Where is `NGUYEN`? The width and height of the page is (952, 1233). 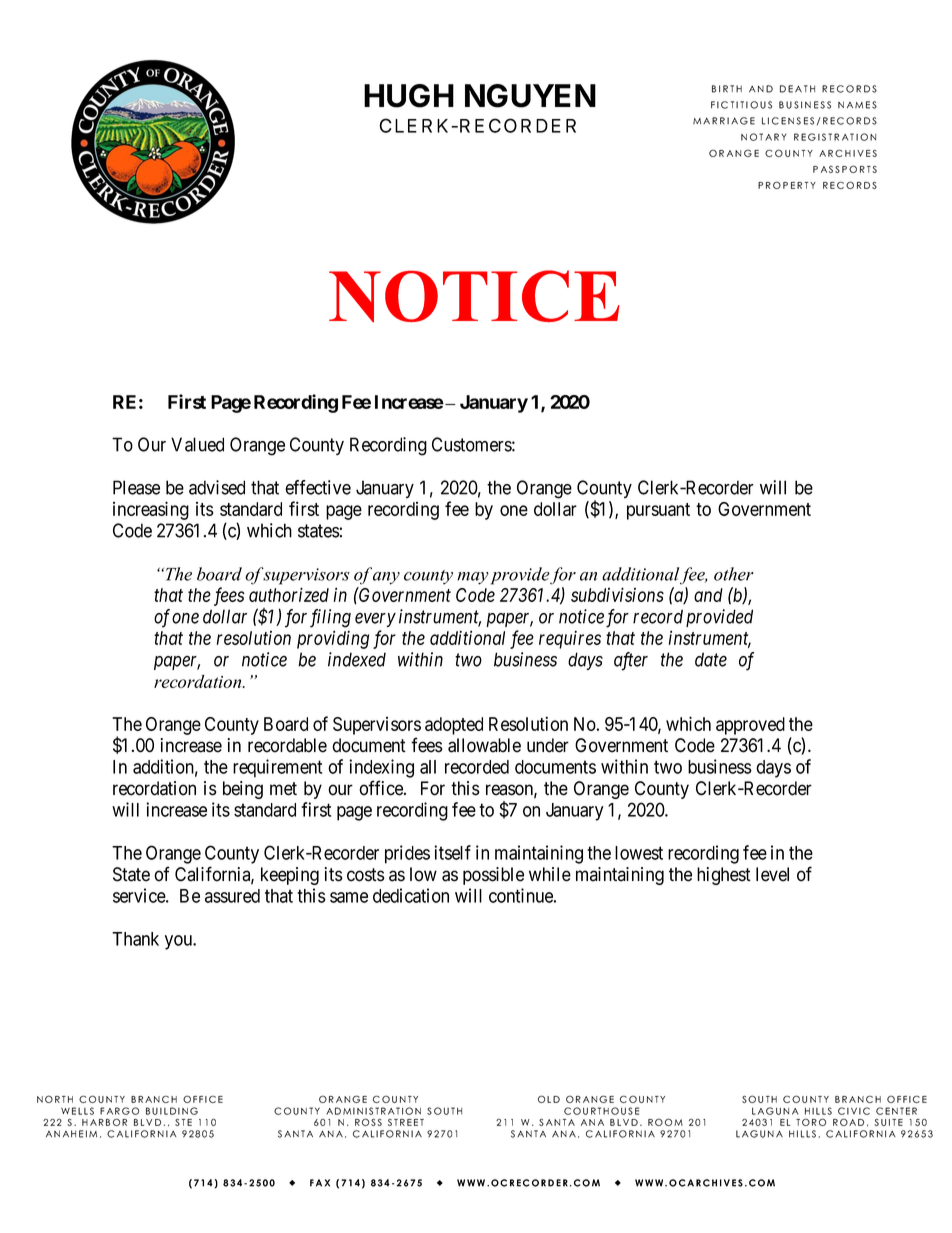 NGUYEN is located at coordinates (530, 96).
